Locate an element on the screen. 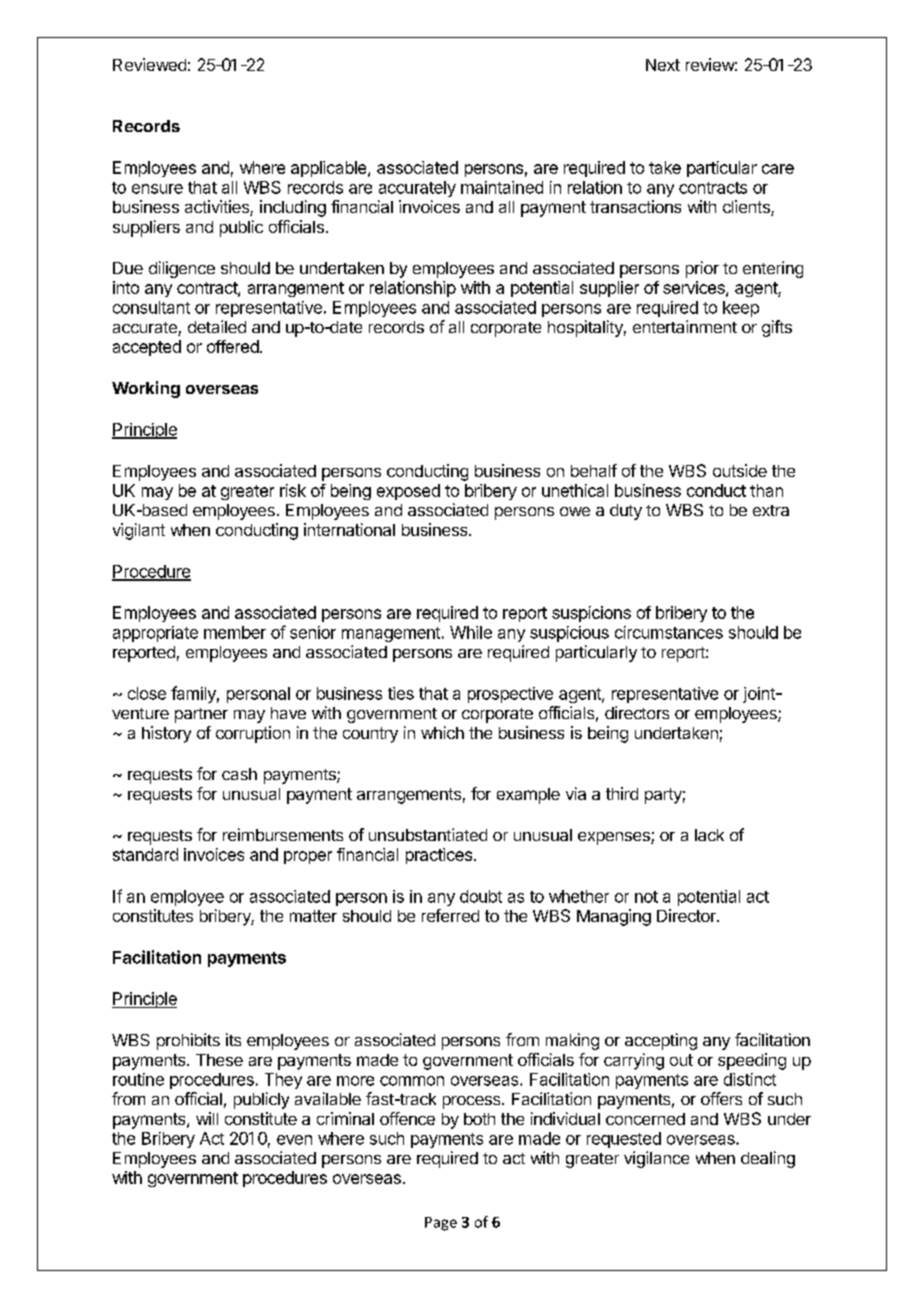  While is located at coordinates (471, 632).
